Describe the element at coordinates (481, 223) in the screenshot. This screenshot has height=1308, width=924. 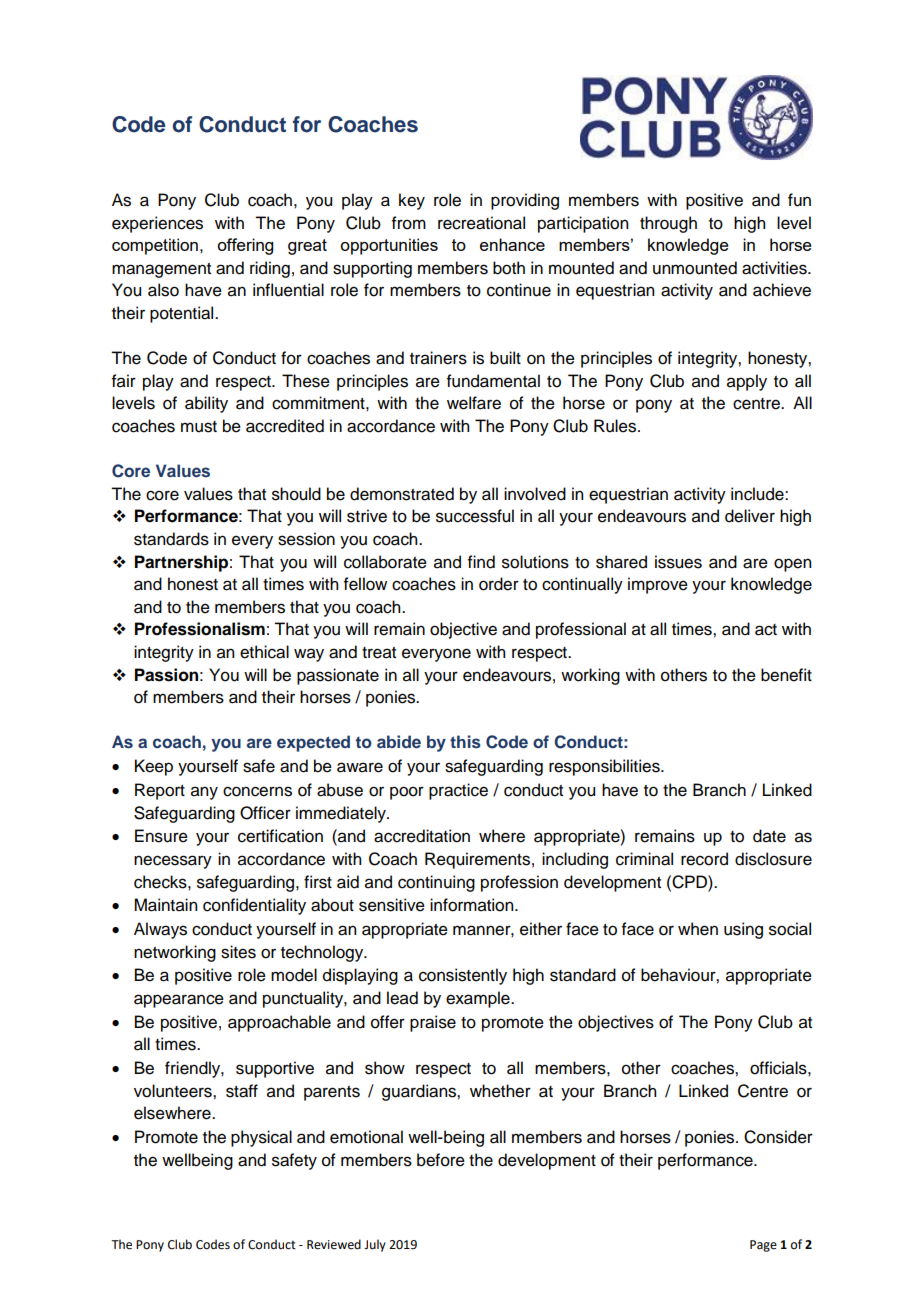
I see `recreational` at that location.
